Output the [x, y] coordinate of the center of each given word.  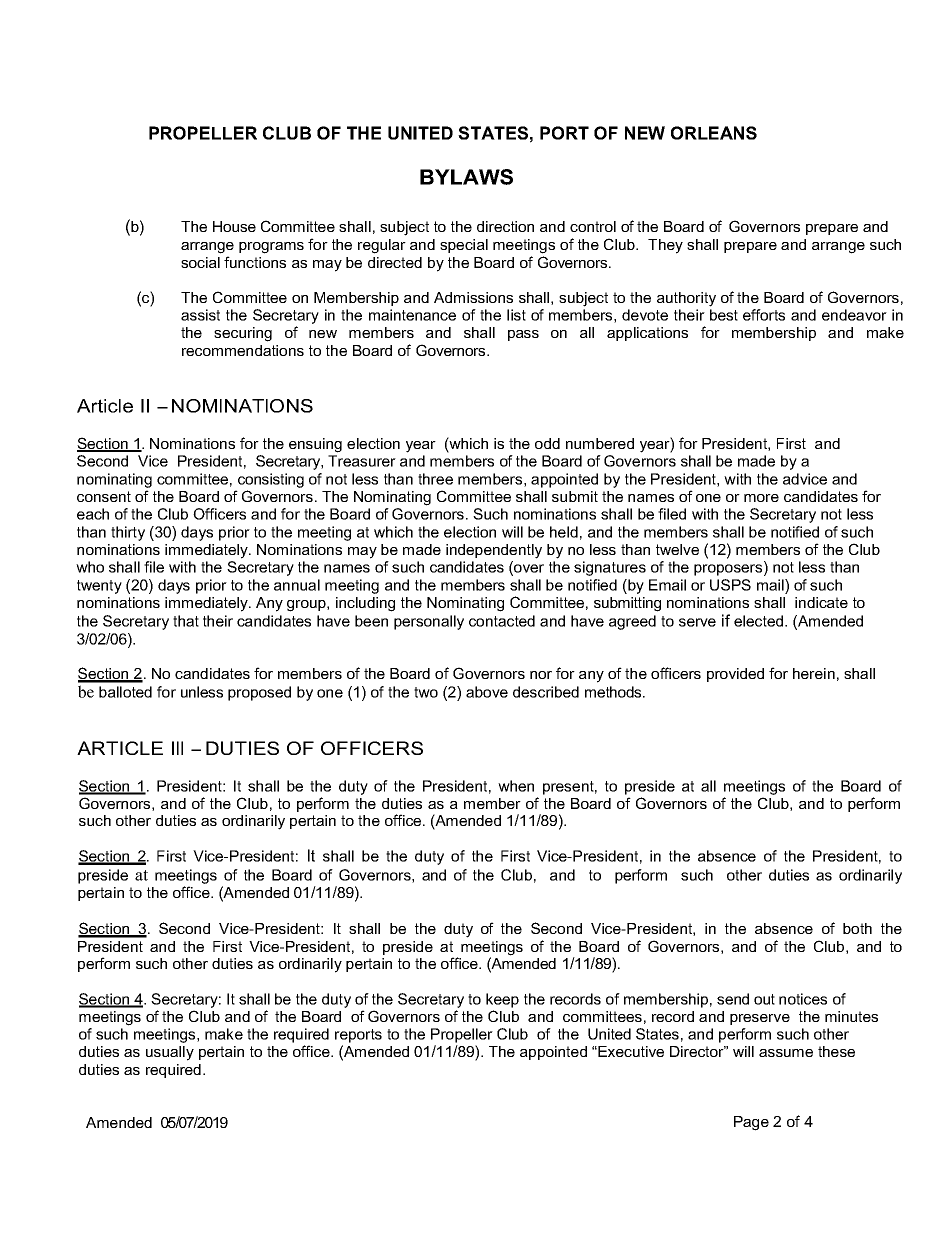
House [234, 226]
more [761, 498]
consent [104, 496]
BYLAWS [466, 177]
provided [735, 675]
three [435, 479]
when [516, 786]
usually [170, 1053]
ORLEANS [714, 133]
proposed [259, 693]
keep [502, 1000]
